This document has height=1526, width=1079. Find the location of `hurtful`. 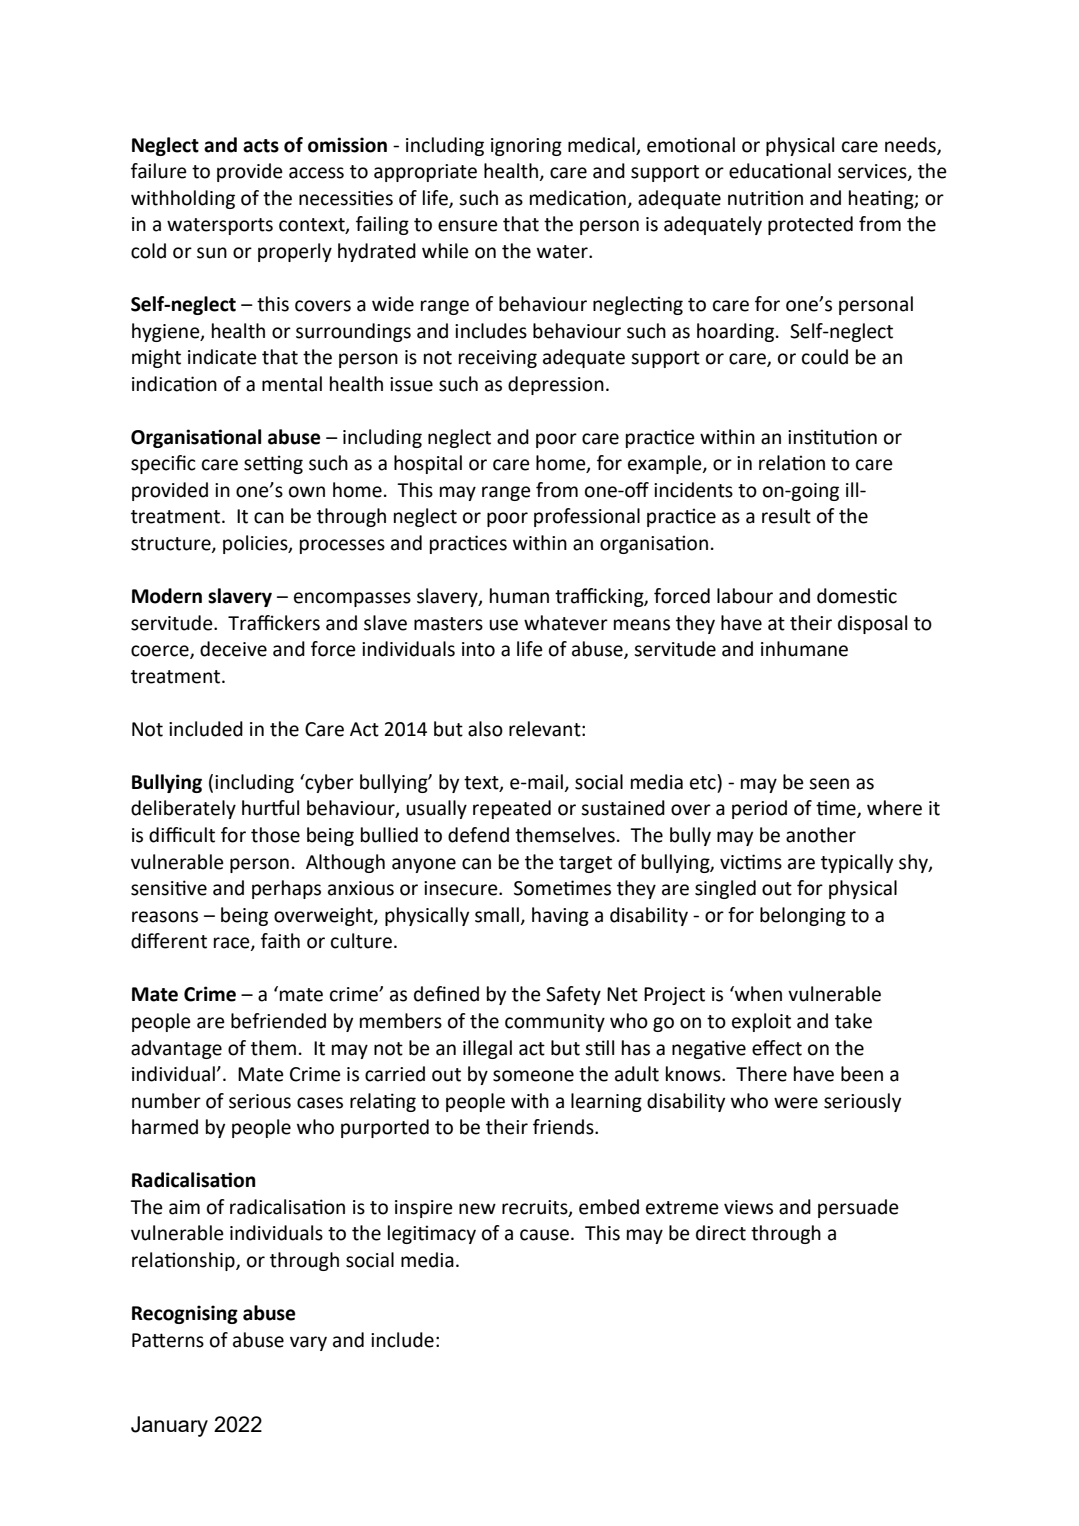

hurtful is located at coordinates (270, 808).
